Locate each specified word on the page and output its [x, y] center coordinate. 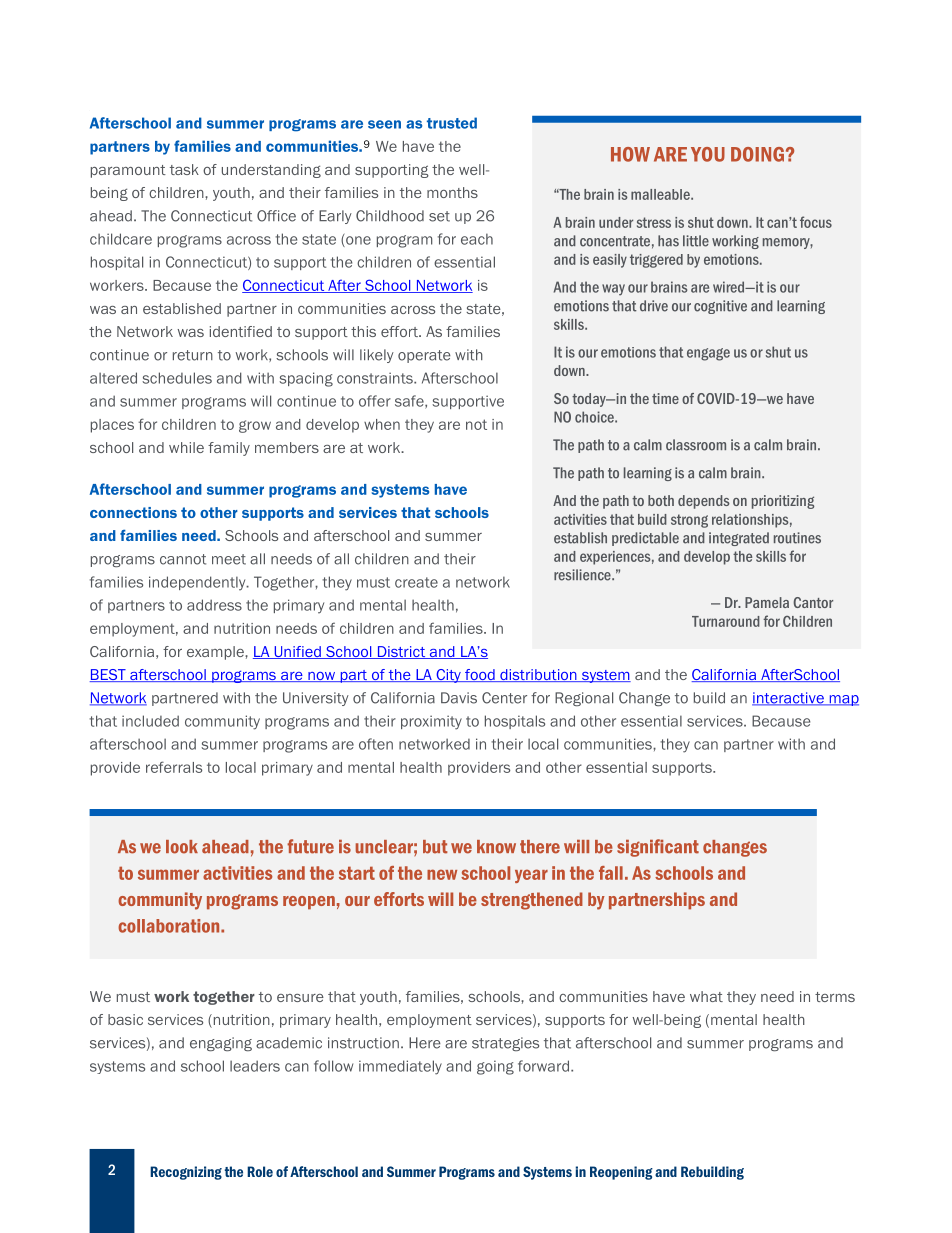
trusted [452, 123]
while [186, 447]
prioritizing [783, 502]
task [184, 169]
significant [658, 848]
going [495, 1067]
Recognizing [186, 1173]
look [182, 847]
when [382, 424]
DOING [757, 154]
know [496, 847]
